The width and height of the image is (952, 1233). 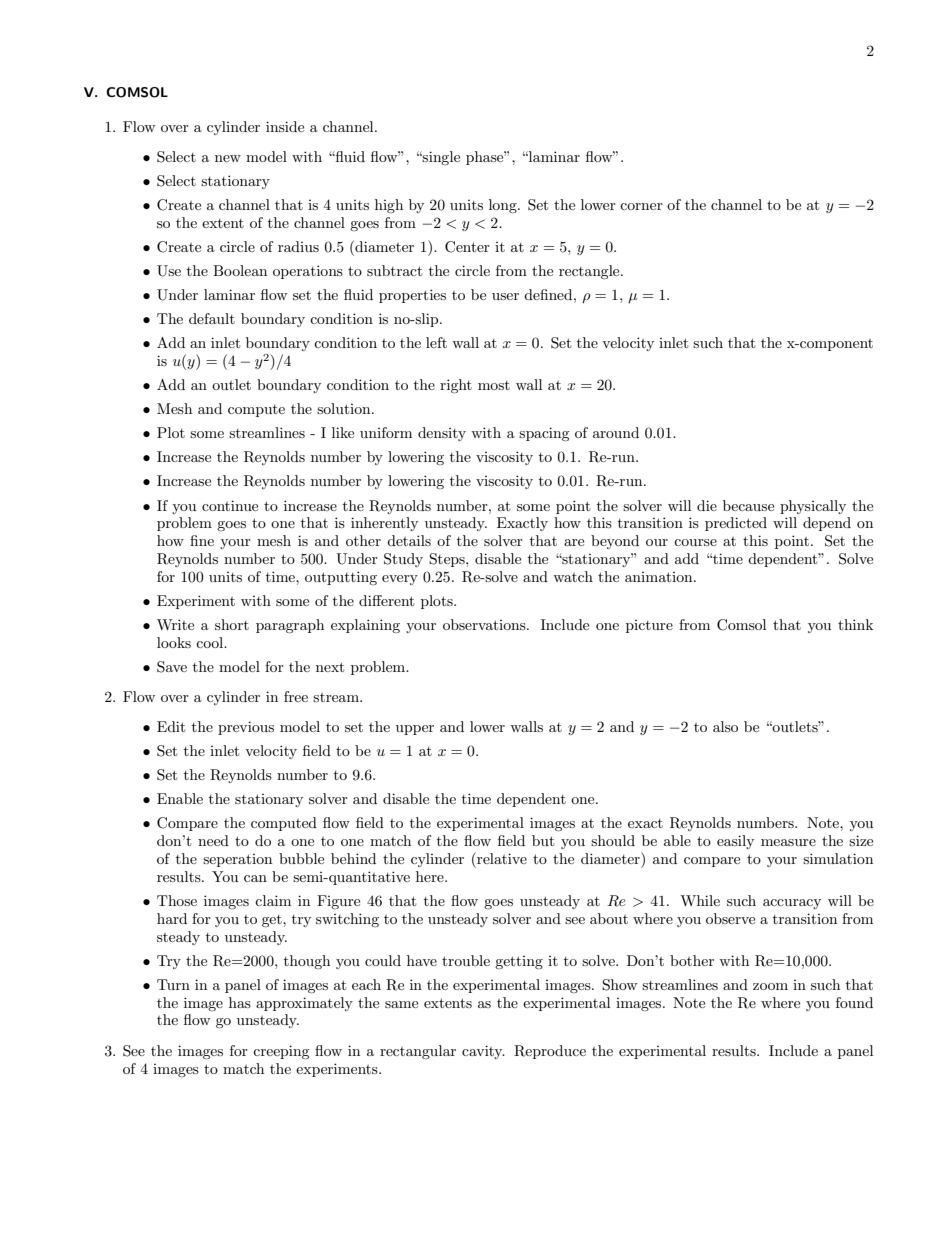 I want to click on think, so click(x=855, y=624).
